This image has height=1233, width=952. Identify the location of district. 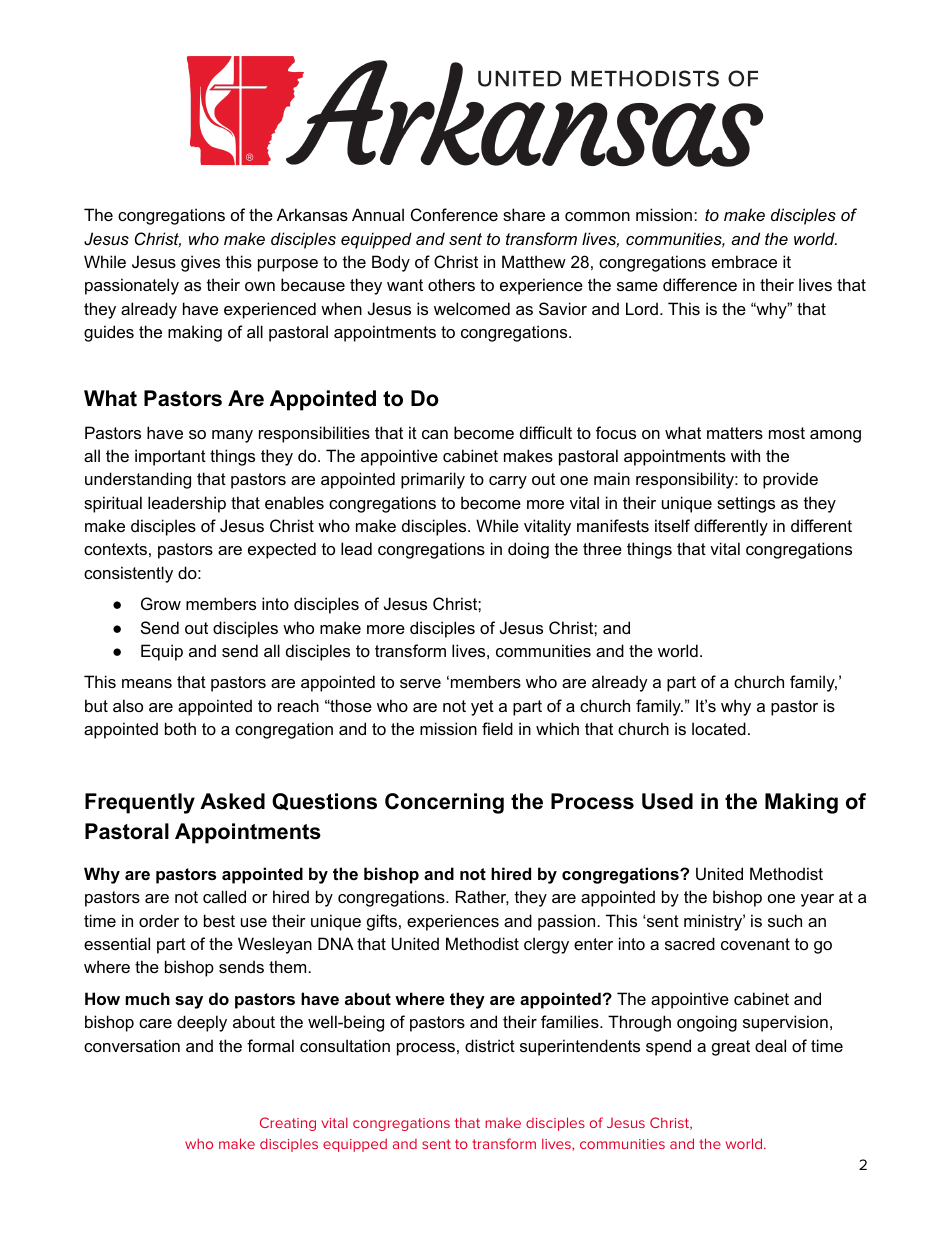
(490, 1045).
